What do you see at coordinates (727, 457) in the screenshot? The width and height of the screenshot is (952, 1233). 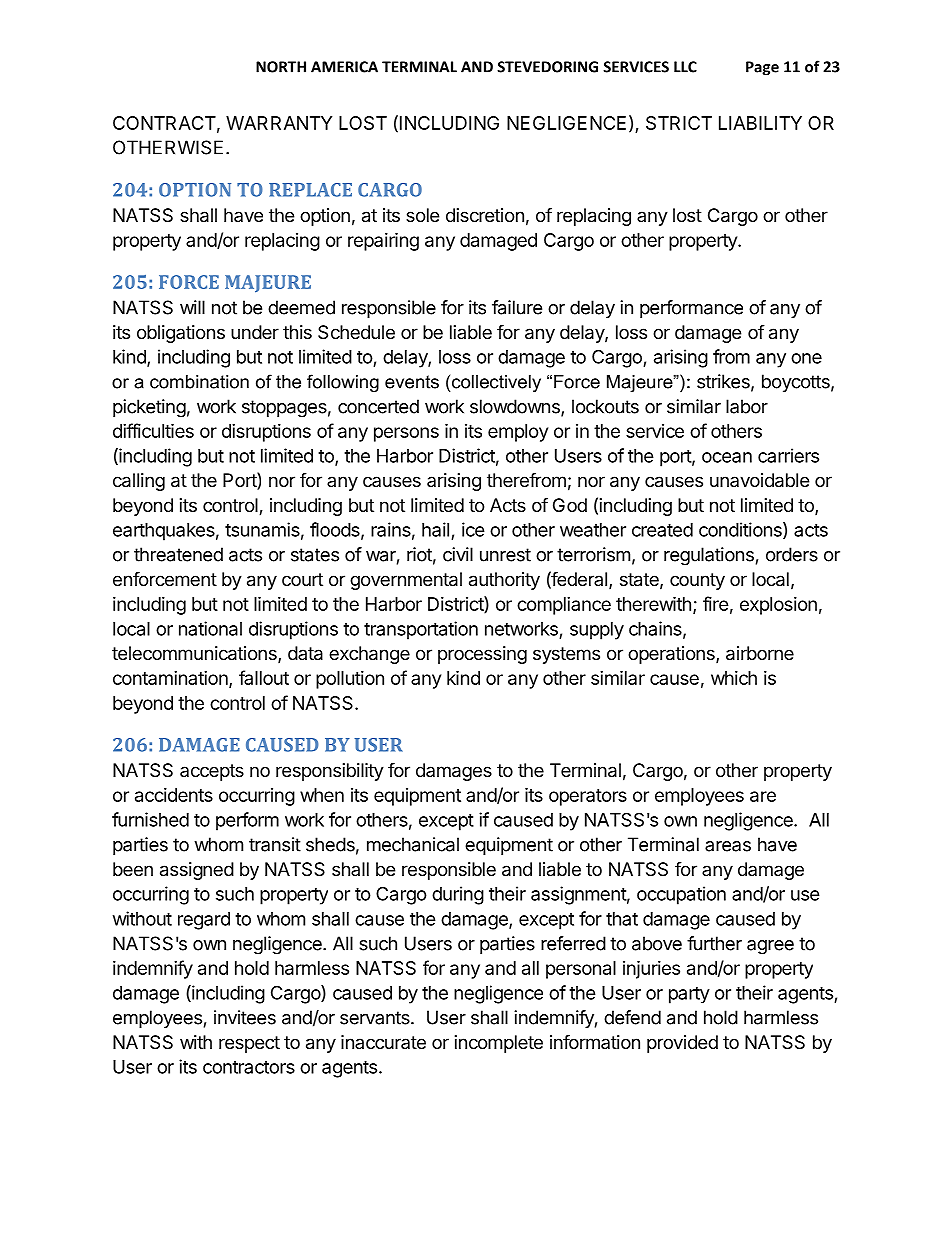 I see `ocean` at bounding box center [727, 457].
